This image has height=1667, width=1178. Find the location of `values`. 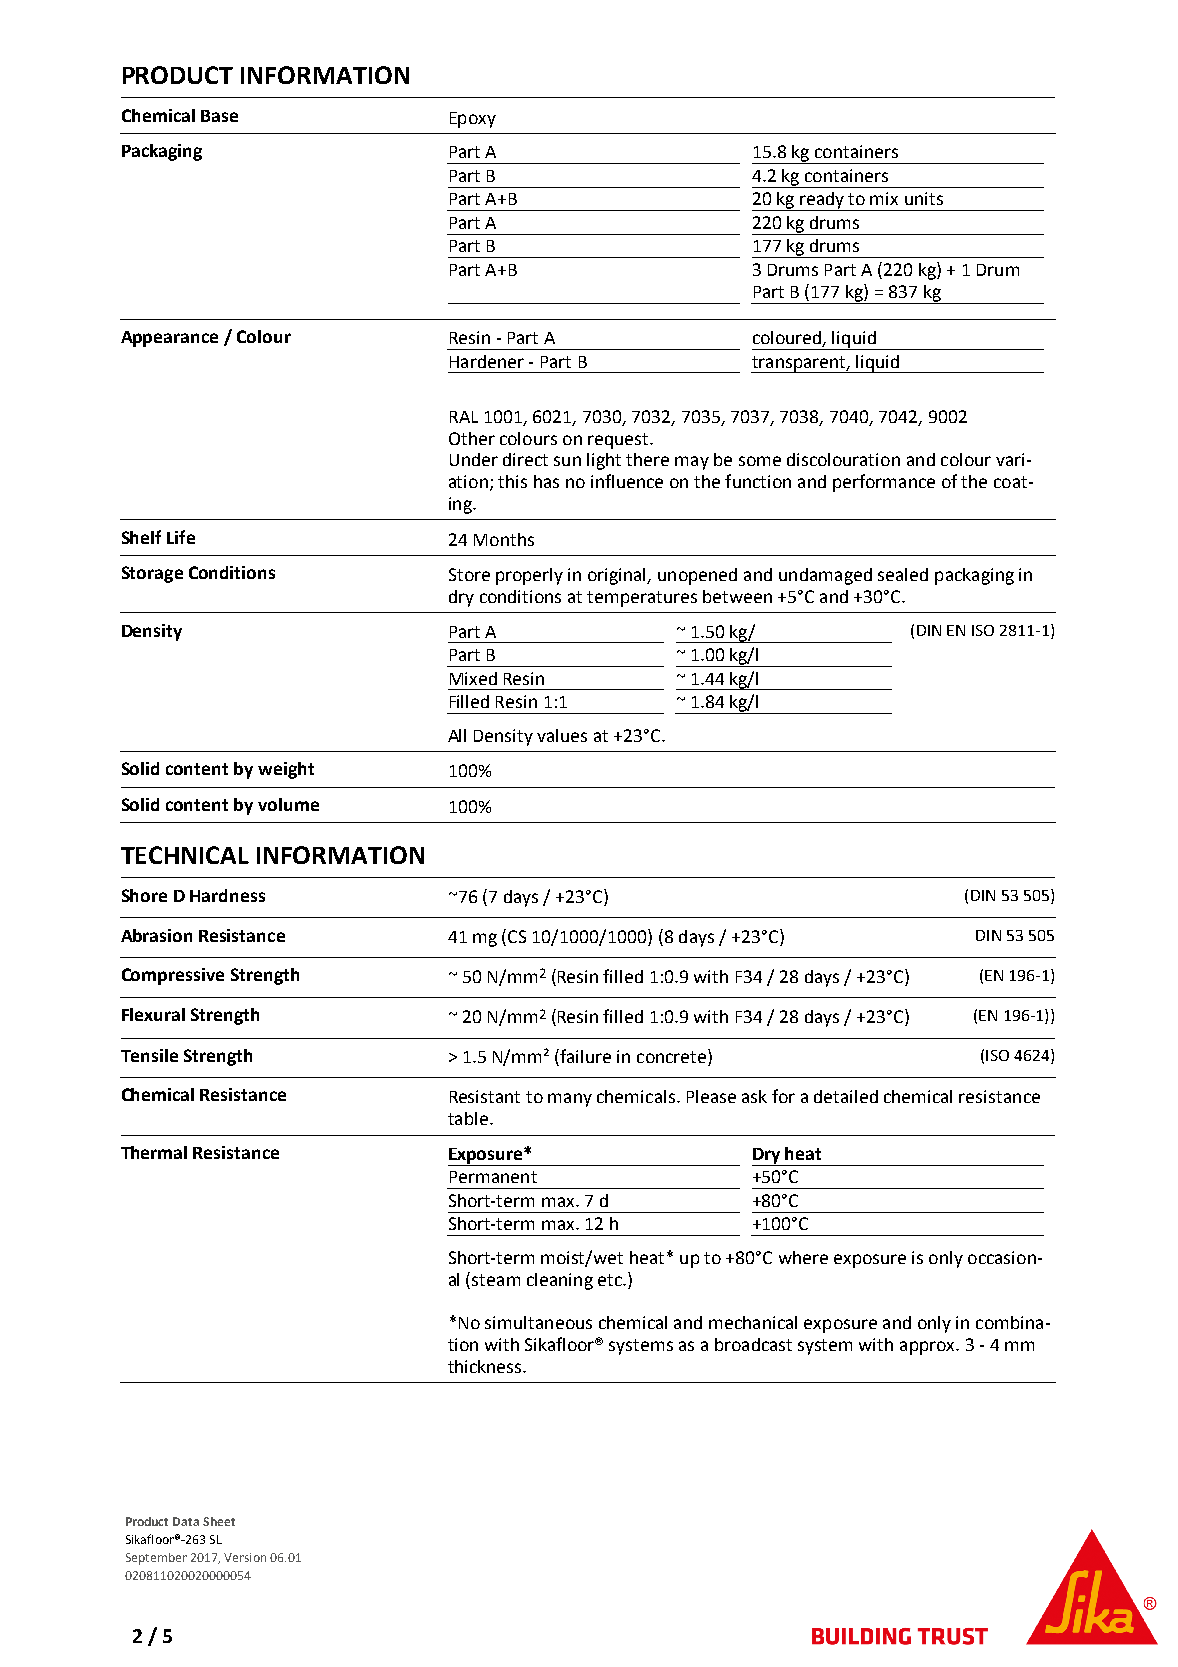

values is located at coordinates (562, 735).
